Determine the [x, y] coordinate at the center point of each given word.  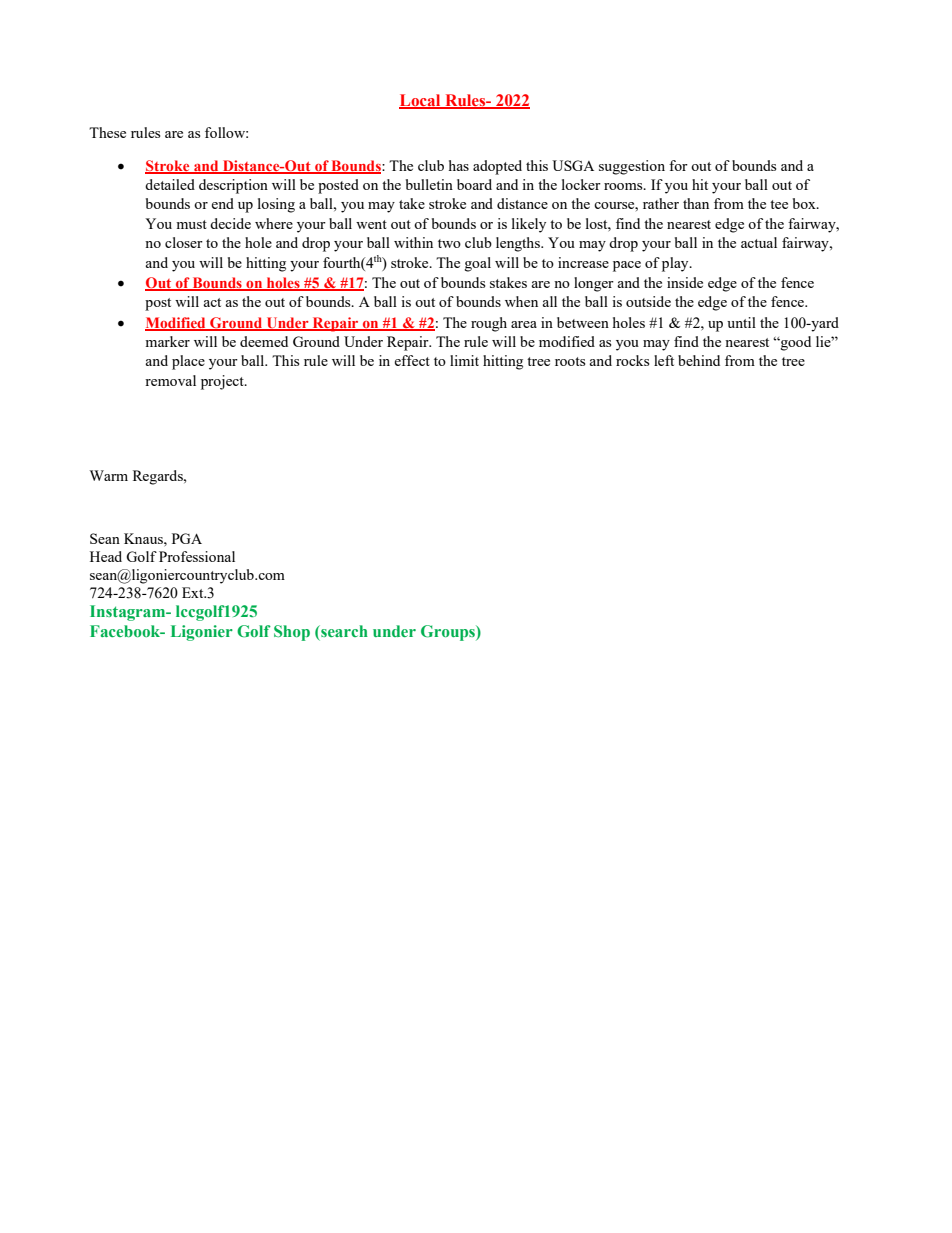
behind [699, 360]
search [343, 631]
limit [464, 360]
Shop [292, 633]
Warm [109, 475]
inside [685, 282]
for [678, 165]
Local [421, 101]
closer [184, 242]
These [107, 132]
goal [478, 264]
